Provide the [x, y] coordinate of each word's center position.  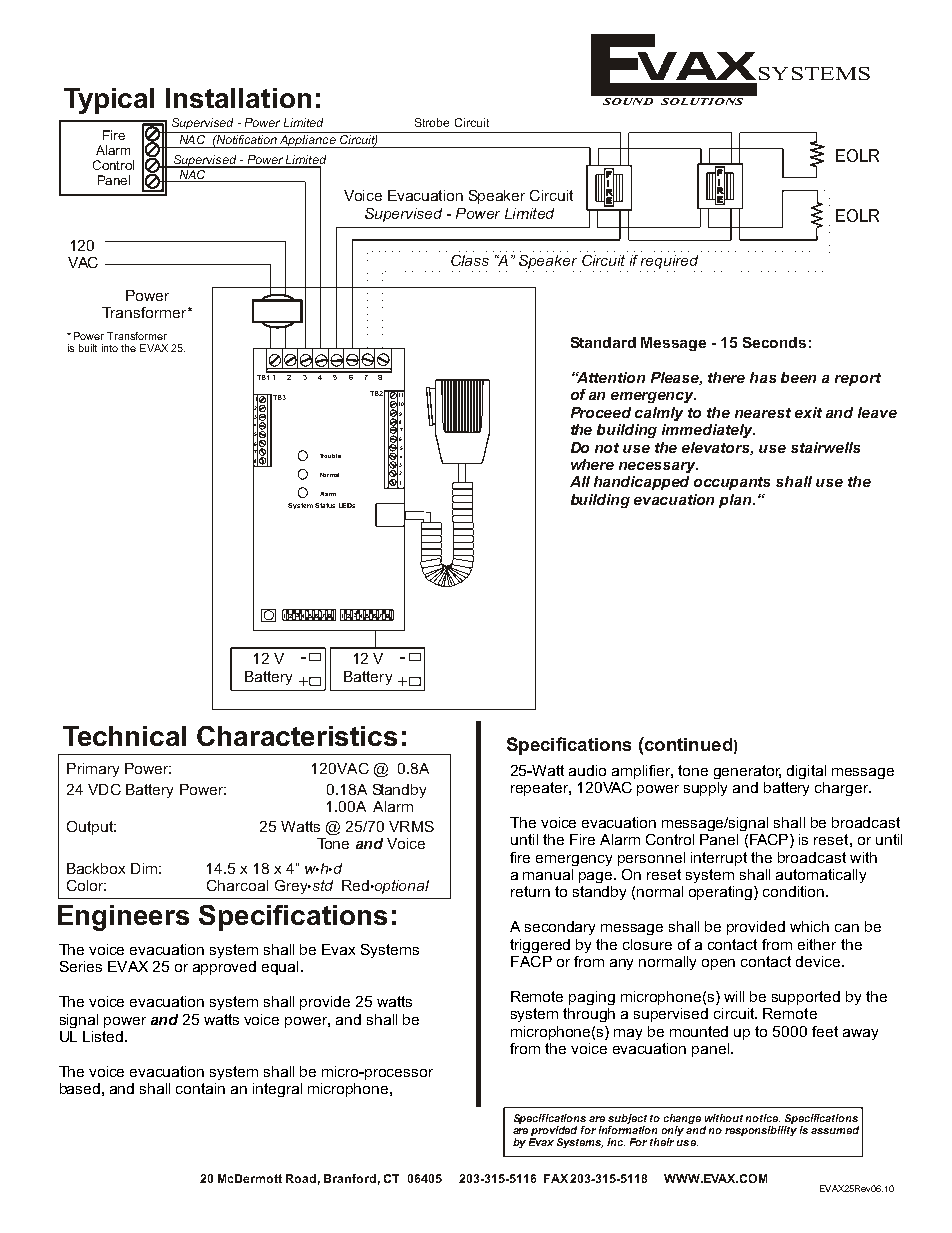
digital [806, 772]
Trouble [330, 456]
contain [200, 1088]
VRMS [411, 826]
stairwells [825, 447]
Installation [238, 98]
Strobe [432, 122]
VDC [104, 789]
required [669, 263]
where [592, 464]
